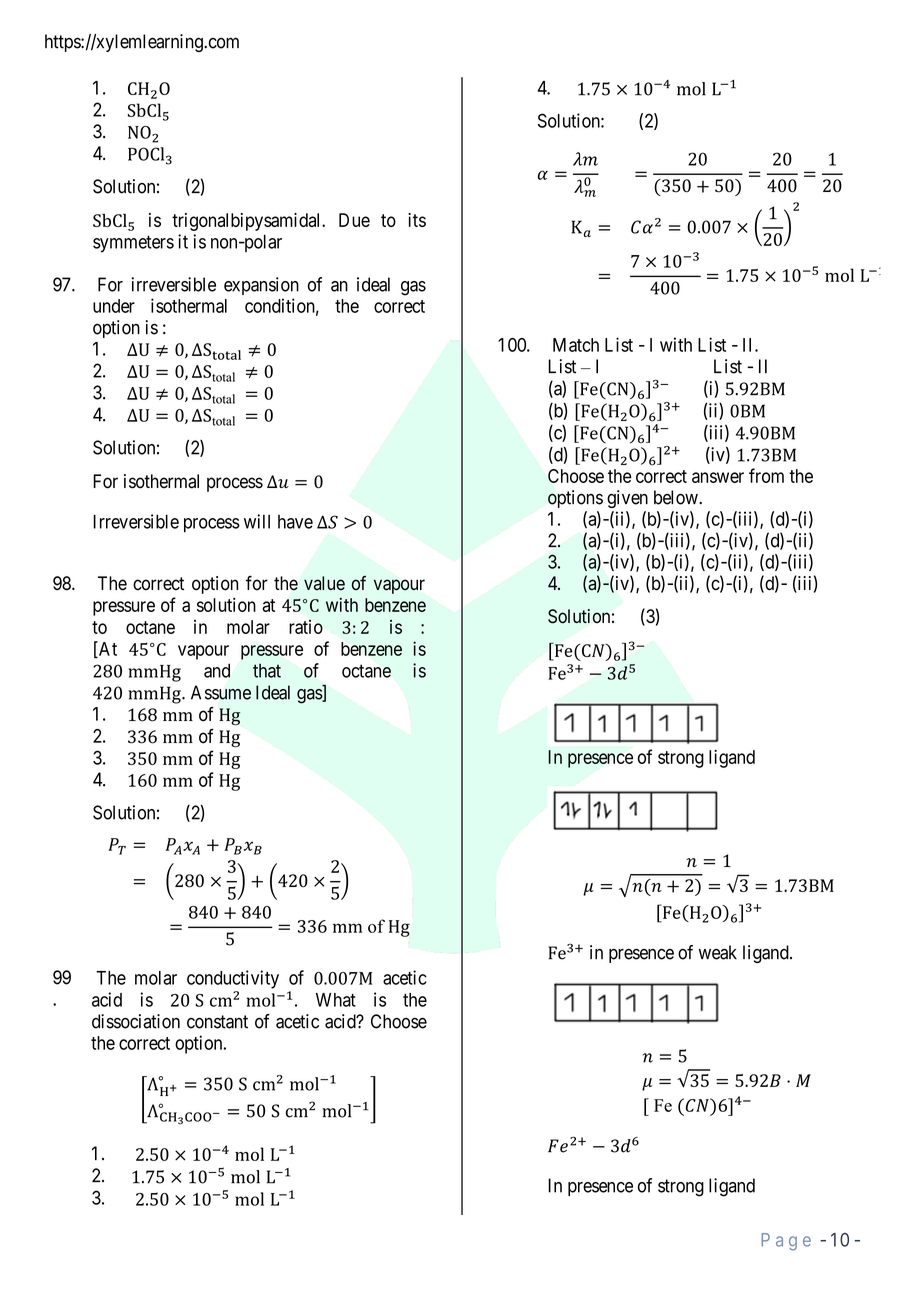 This screenshot has height=1308, width=924. What do you see at coordinates (261, 286) in the screenshot?
I see `expansion` at bounding box center [261, 286].
